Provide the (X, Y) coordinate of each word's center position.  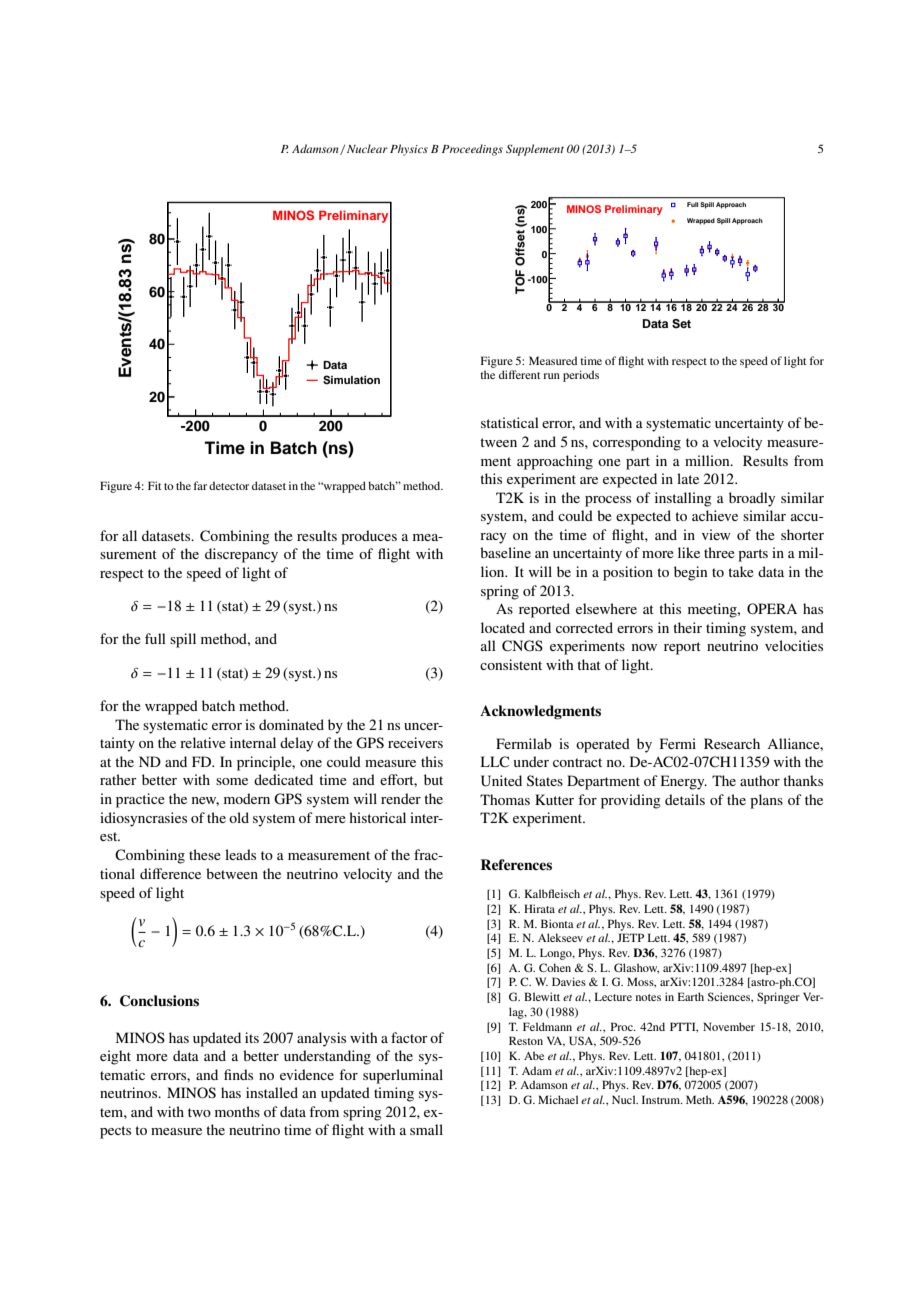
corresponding (637, 443)
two (199, 1112)
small (426, 1129)
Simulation (351, 380)
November (729, 1026)
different (519, 374)
